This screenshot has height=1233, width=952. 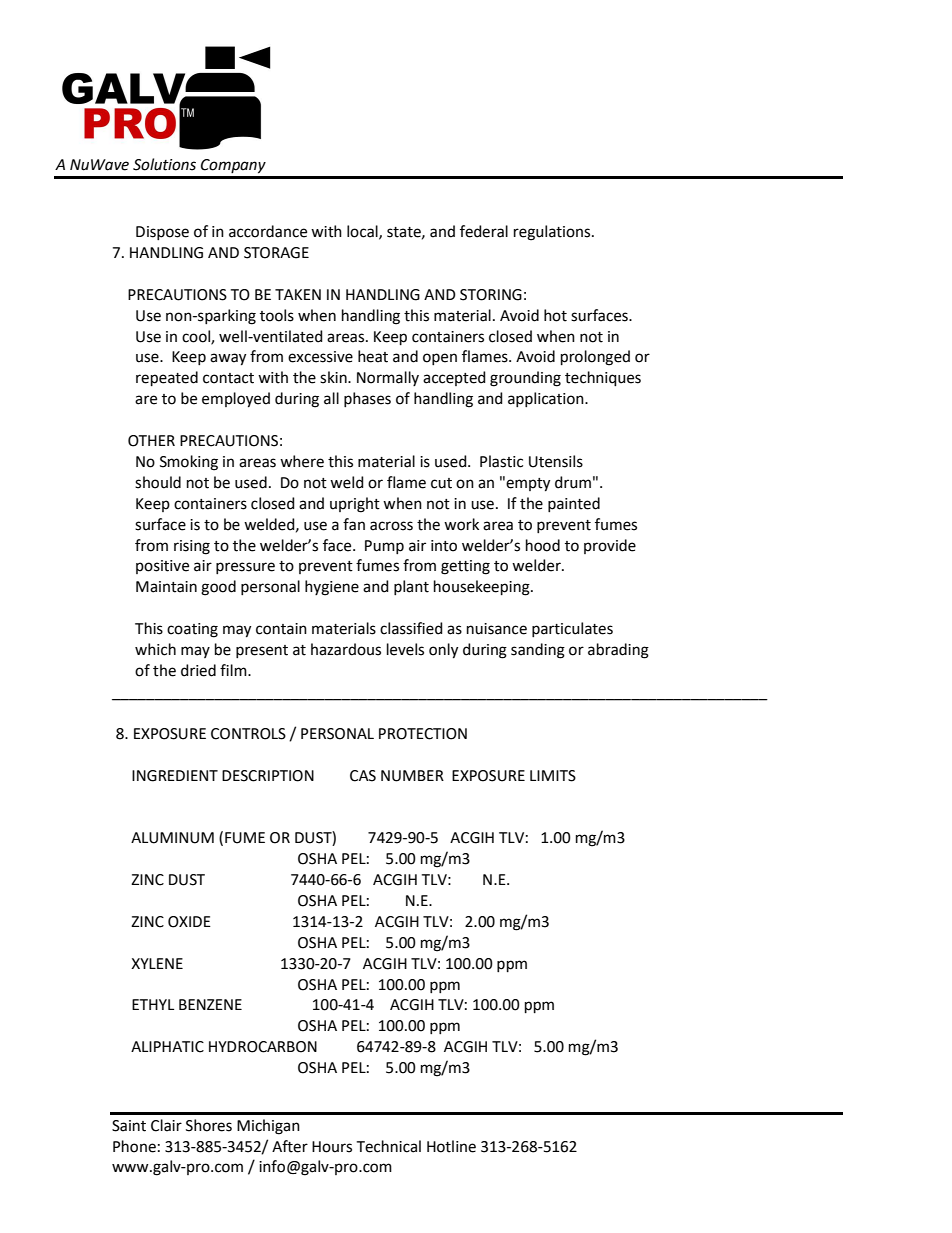 I want to click on phases, so click(x=367, y=399).
